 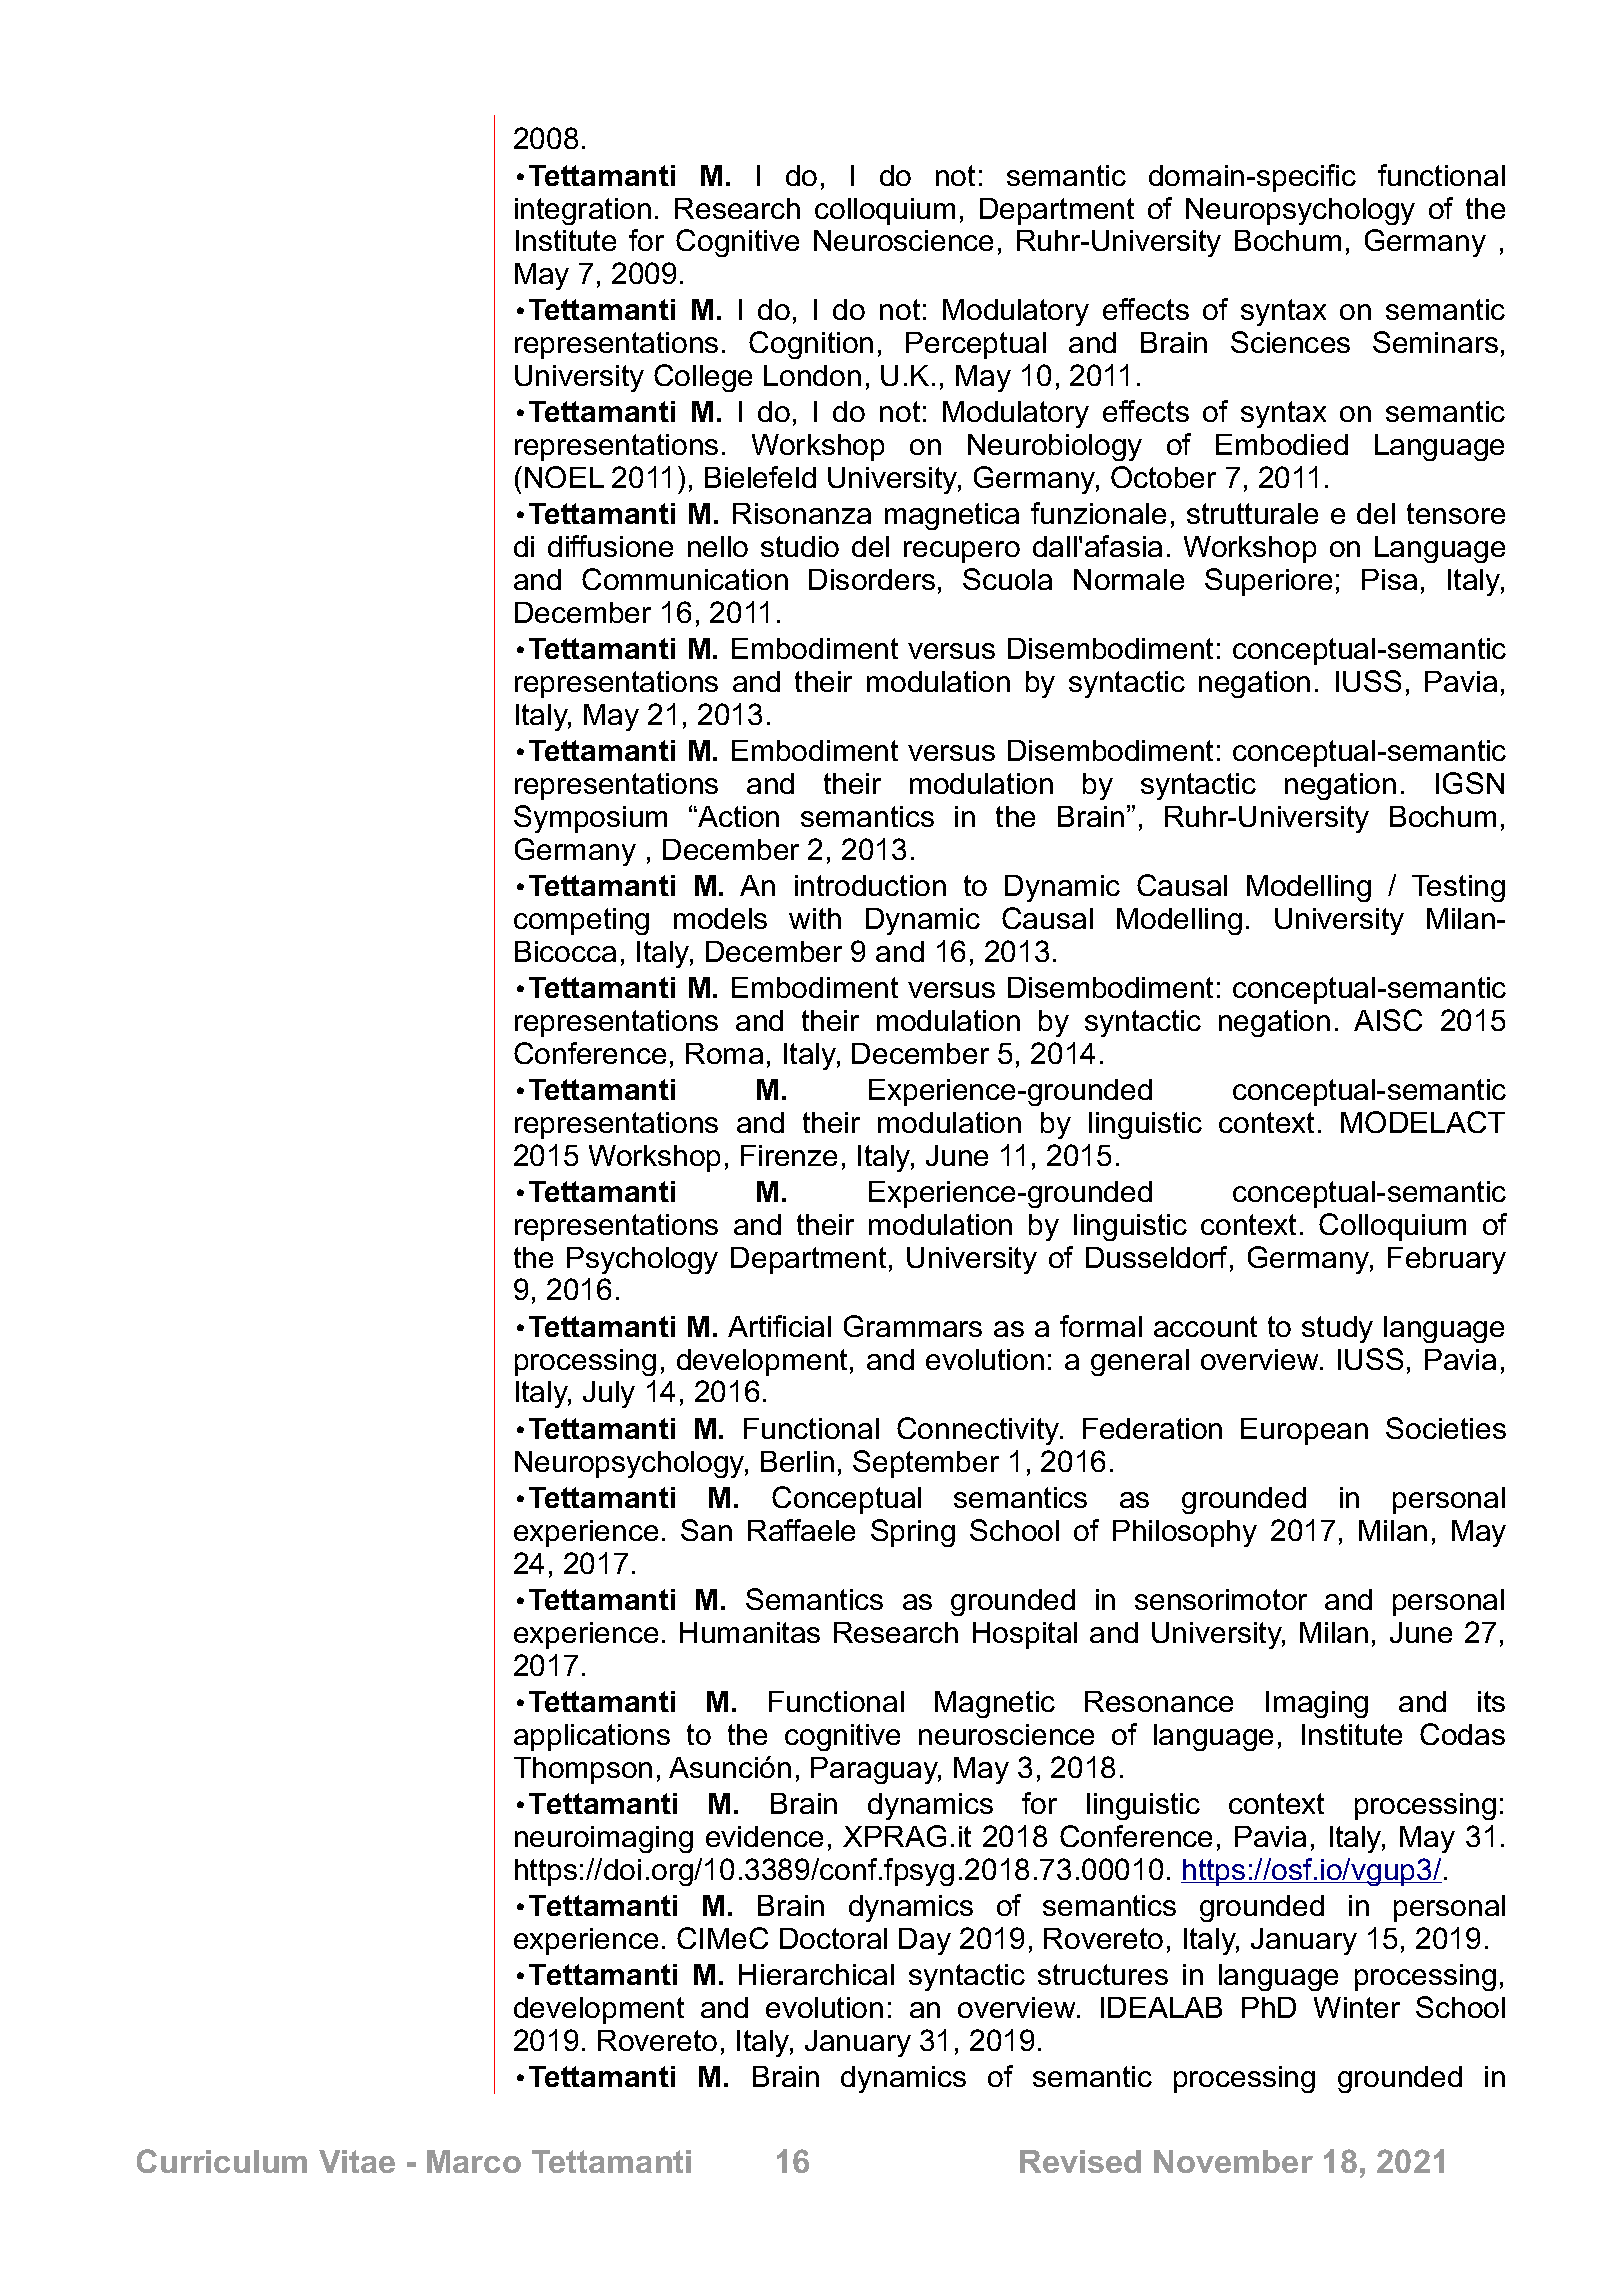 What do you see at coordinates (590, 819) in the image?
I see `Symposium` at bounding box center [590, 819].
